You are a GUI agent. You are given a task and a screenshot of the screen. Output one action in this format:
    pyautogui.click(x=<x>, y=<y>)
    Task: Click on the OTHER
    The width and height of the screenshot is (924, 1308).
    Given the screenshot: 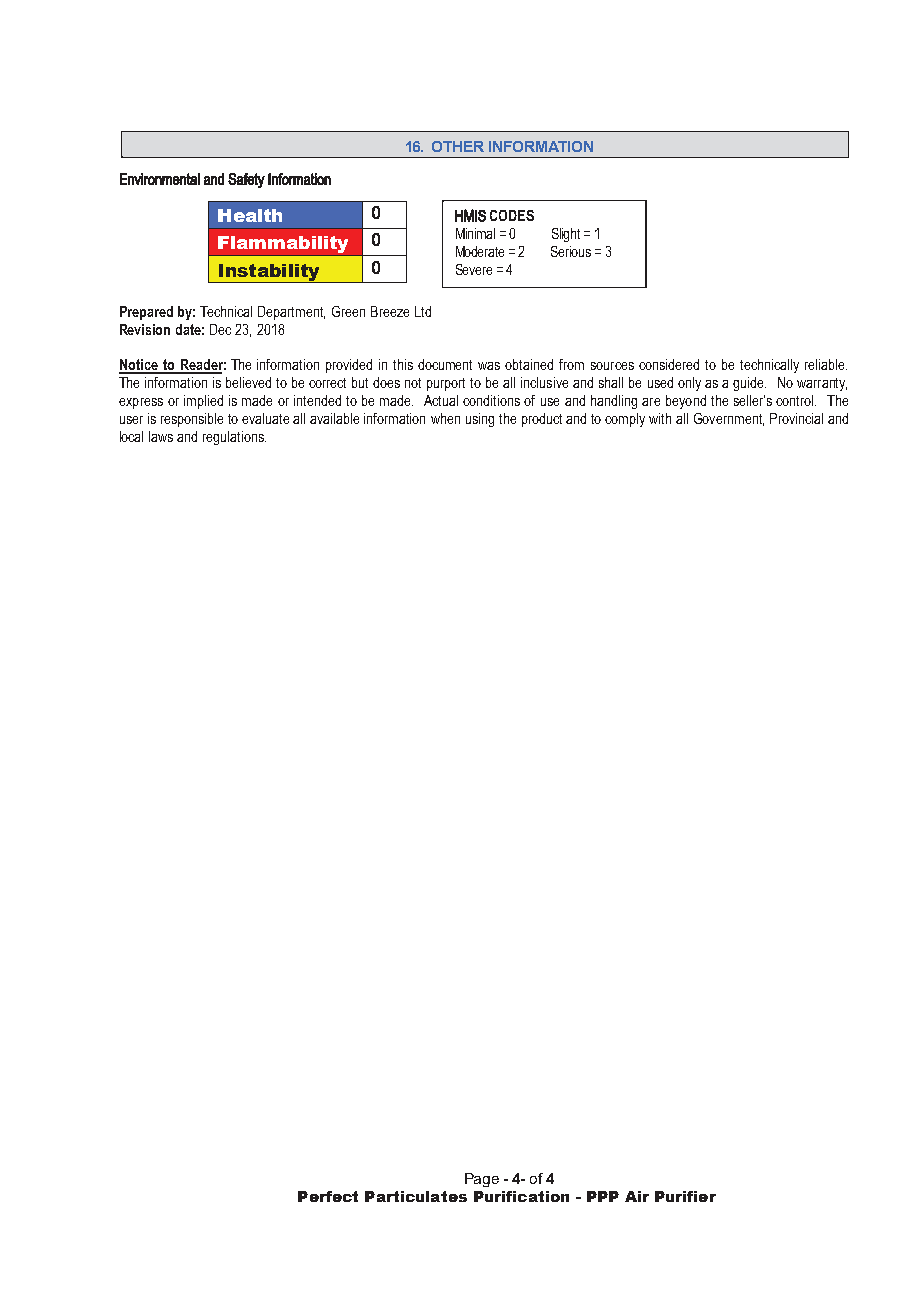 What is the action you would take?
    pyautogui.click(x=458, y=146)
